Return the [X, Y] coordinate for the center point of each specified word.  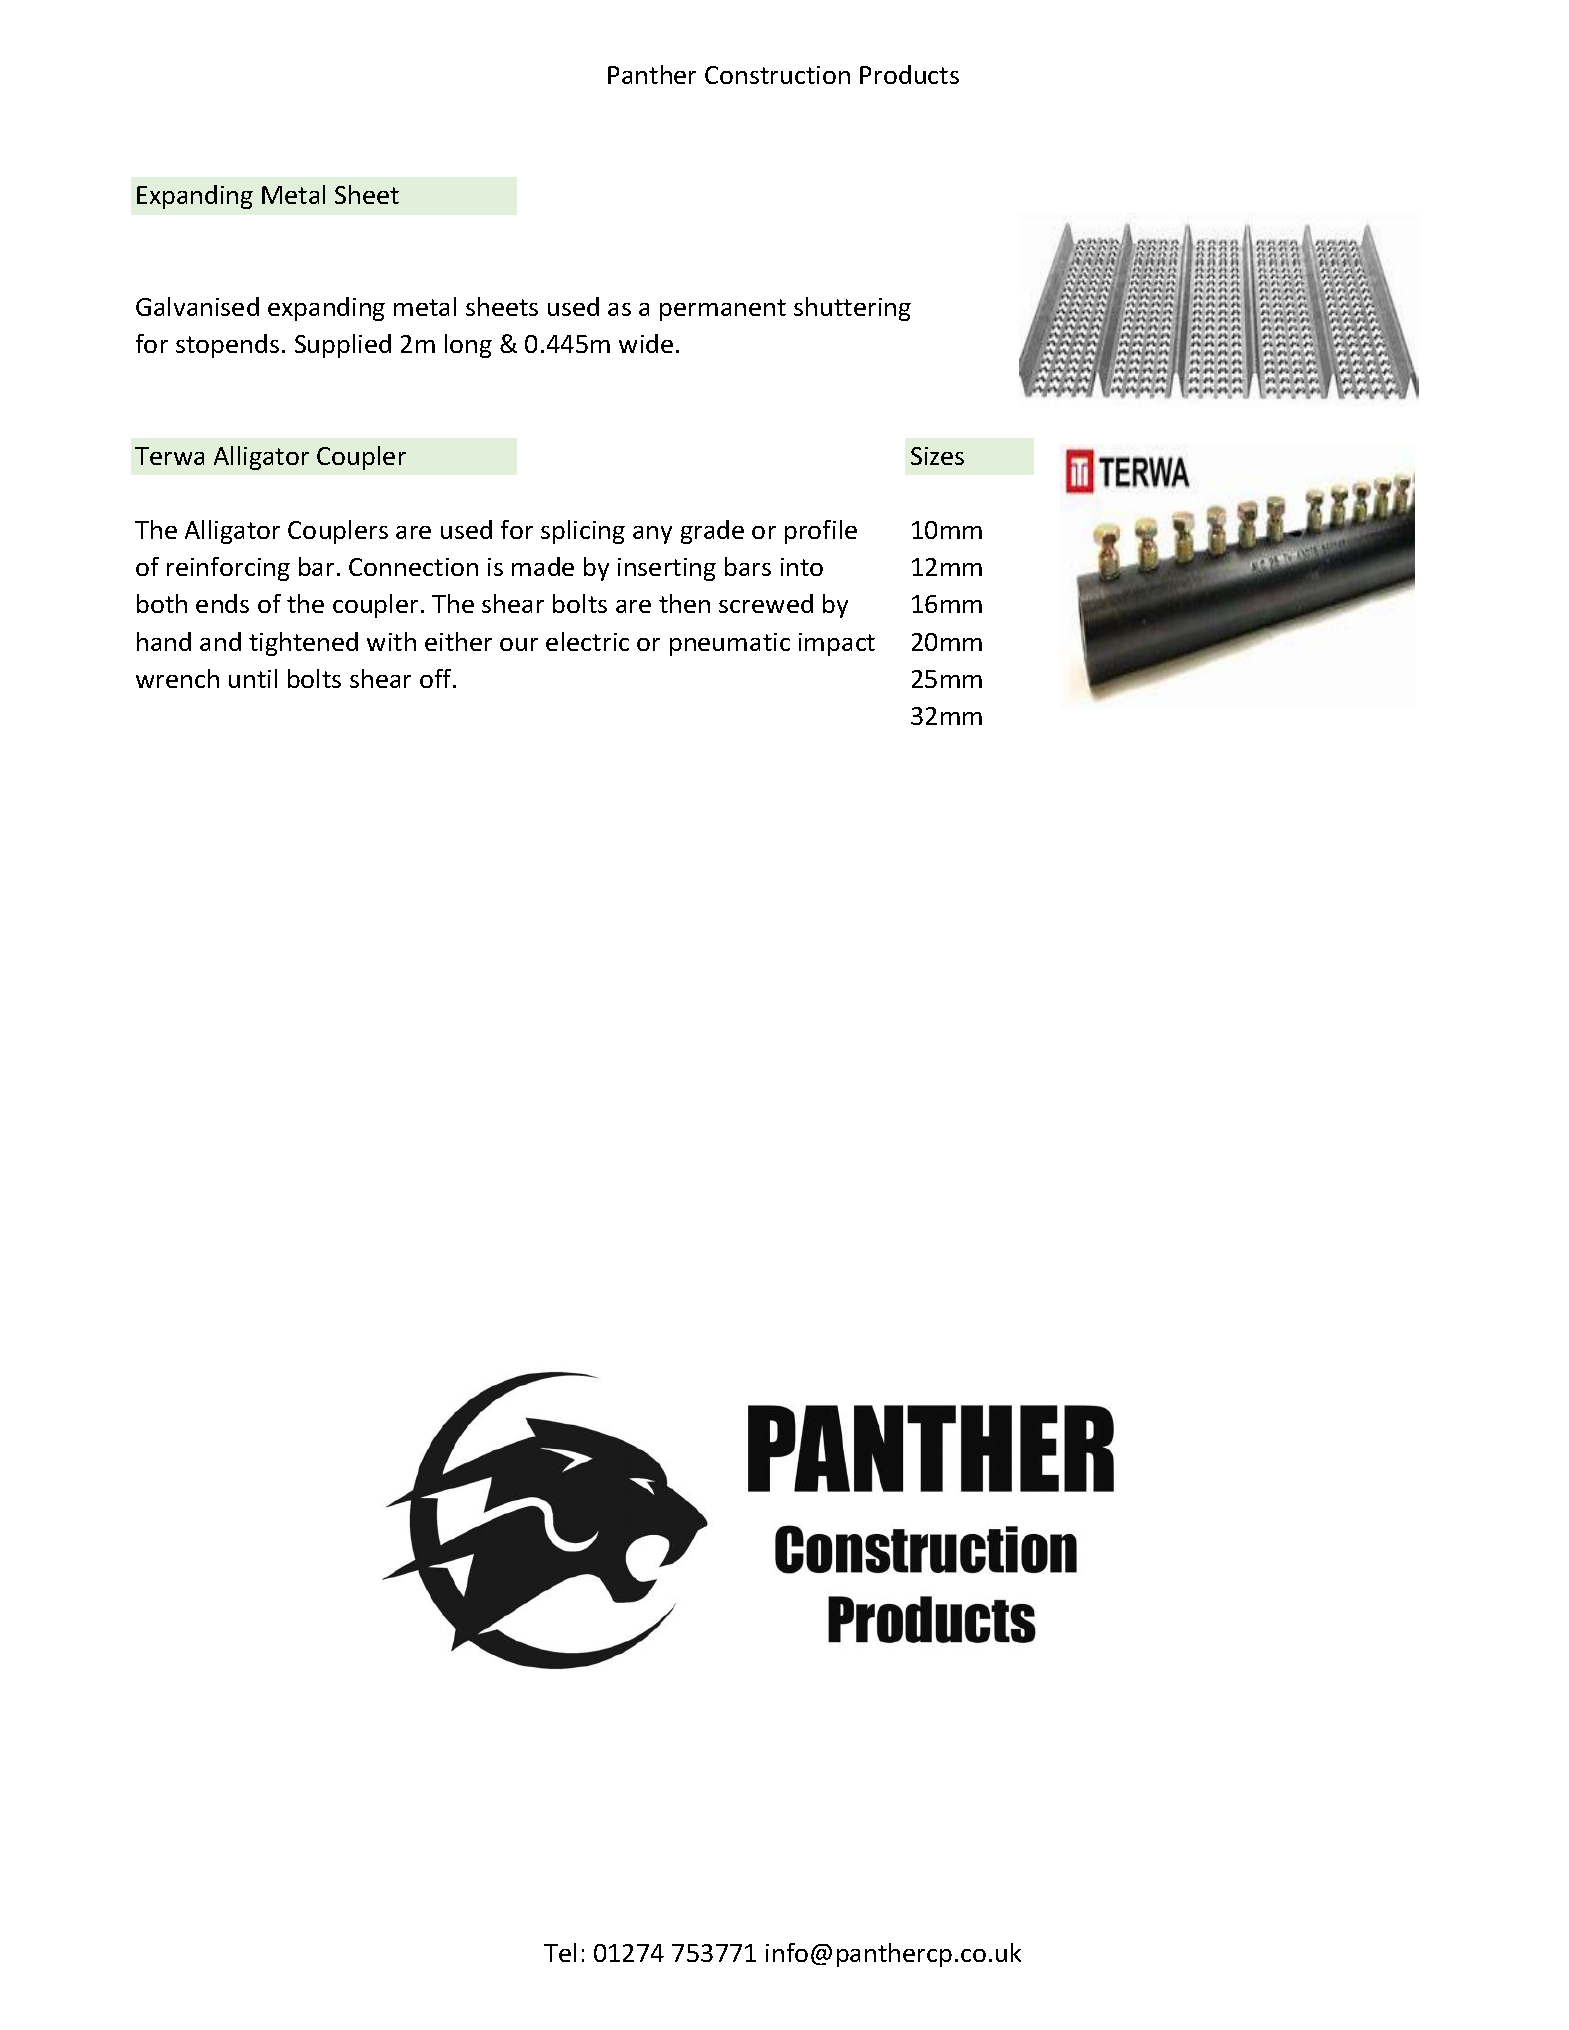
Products [909, 74]
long [468, 346]
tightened [303, 644]
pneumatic [730, 644]
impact [837, 644]
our [519, 644]
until [253, 678]
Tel [560, 1952]
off [437, 678]
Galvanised [197, 306]
